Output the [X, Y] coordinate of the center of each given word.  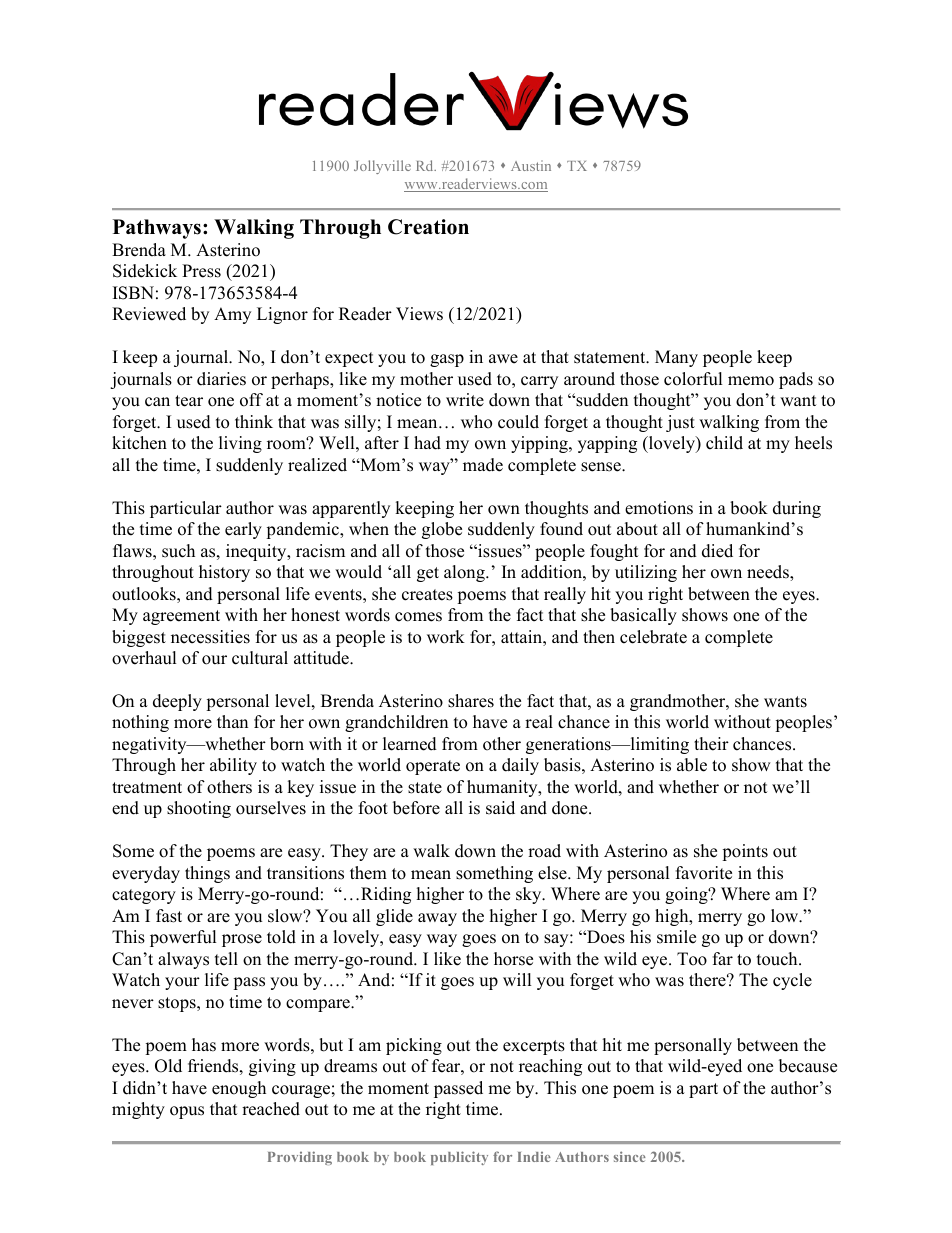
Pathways [157, 229]
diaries [221, 379]
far [723, 958]
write [465, 400]
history [224, 573]
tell [226, 959]
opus [187, 1112]
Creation [428, 227]
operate [433, 767]
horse [513, 959]
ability [233, 766]
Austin [531, 165]
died [717, 551]
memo [751, 381]
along [465, 573]
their [711, 744]
